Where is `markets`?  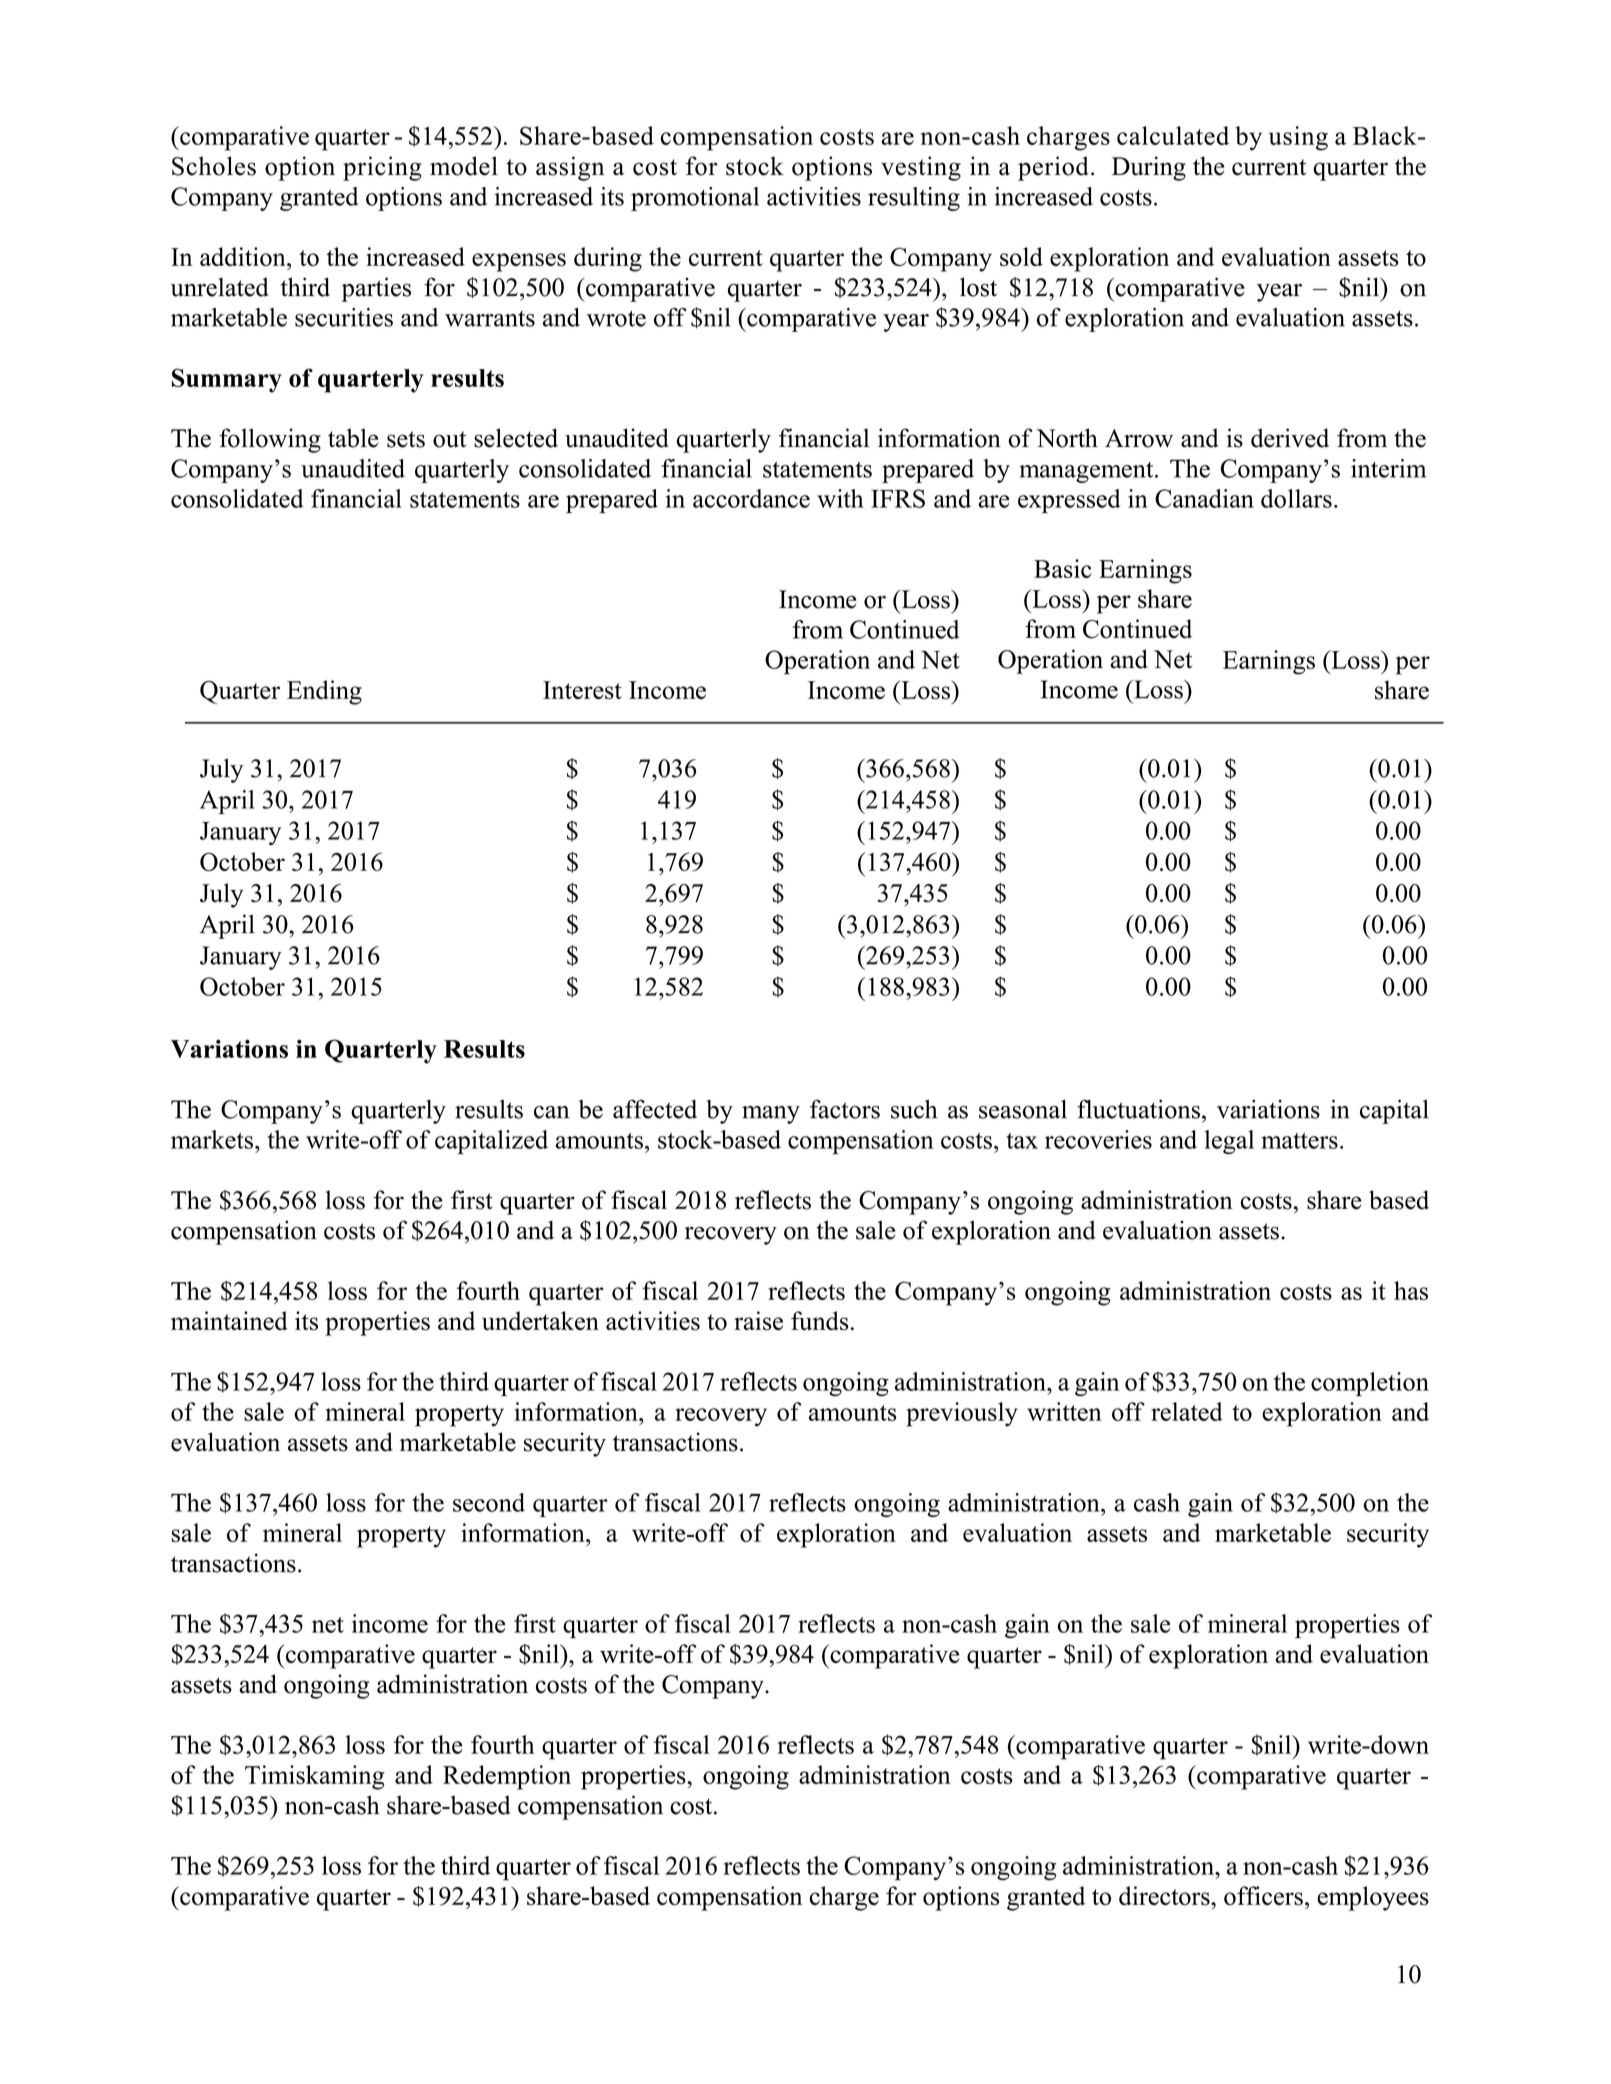
markets is located at coordinates (212, 1139).
